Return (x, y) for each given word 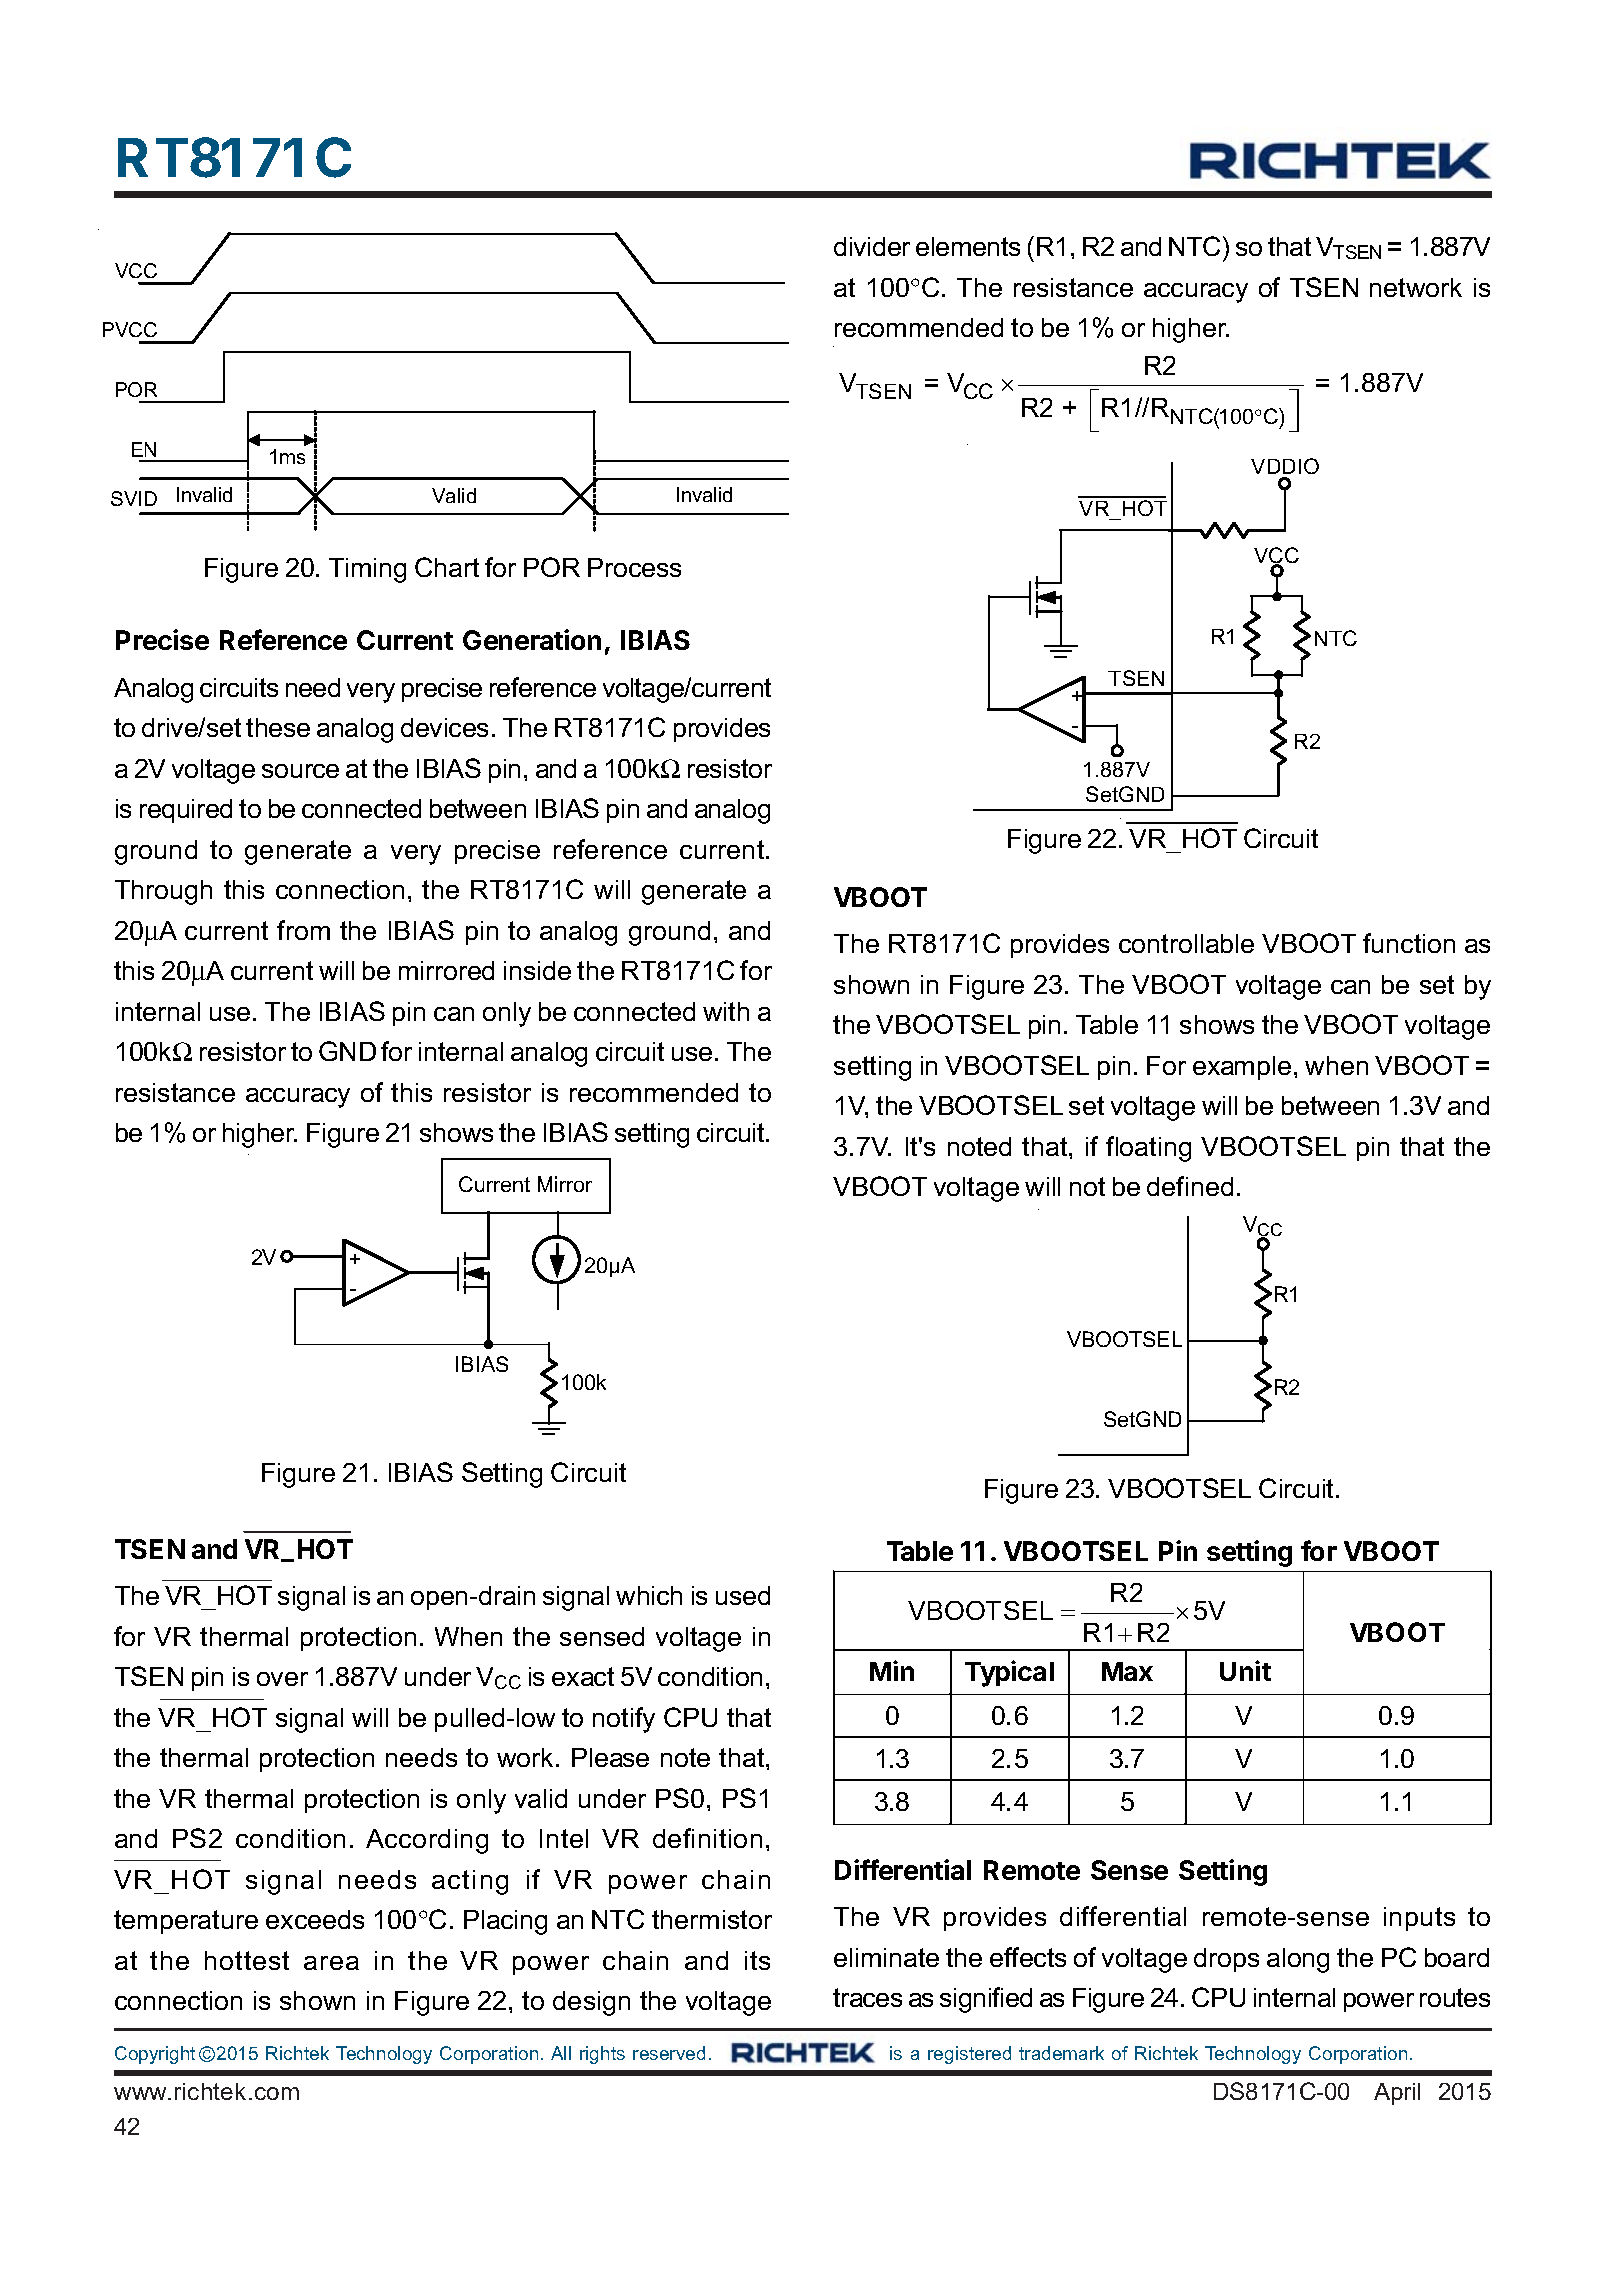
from (303, 930)
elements (968, 246)
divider (872, 246)
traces (867, 1997)
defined (1190, 1186)
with (726, 1011)
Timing (367, 570)
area (331, 1963)
